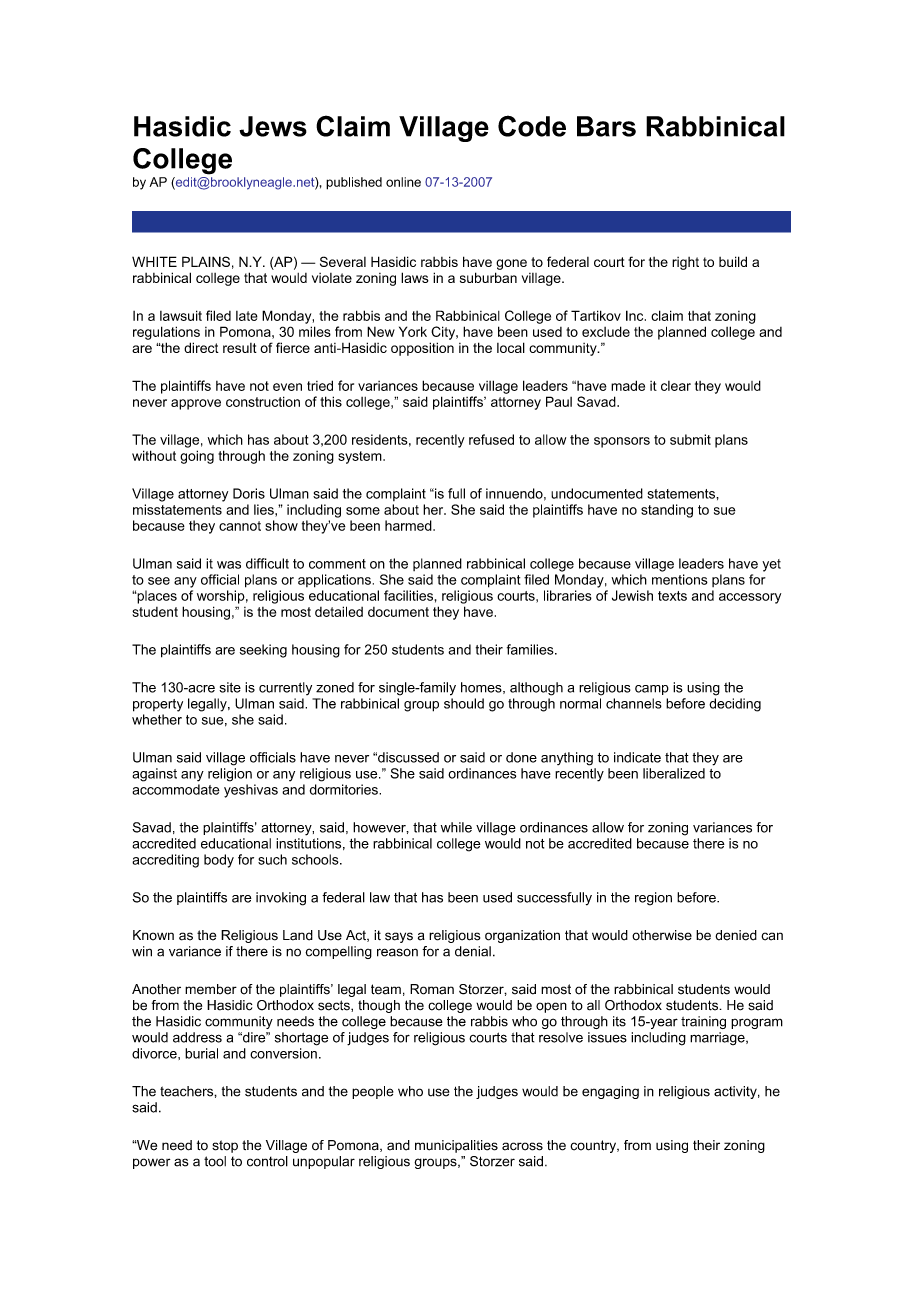 The image size is (924, 1308). Describe the element at coordinates (456, 1146) in the screenshot. I see `municipalities` at that location.
